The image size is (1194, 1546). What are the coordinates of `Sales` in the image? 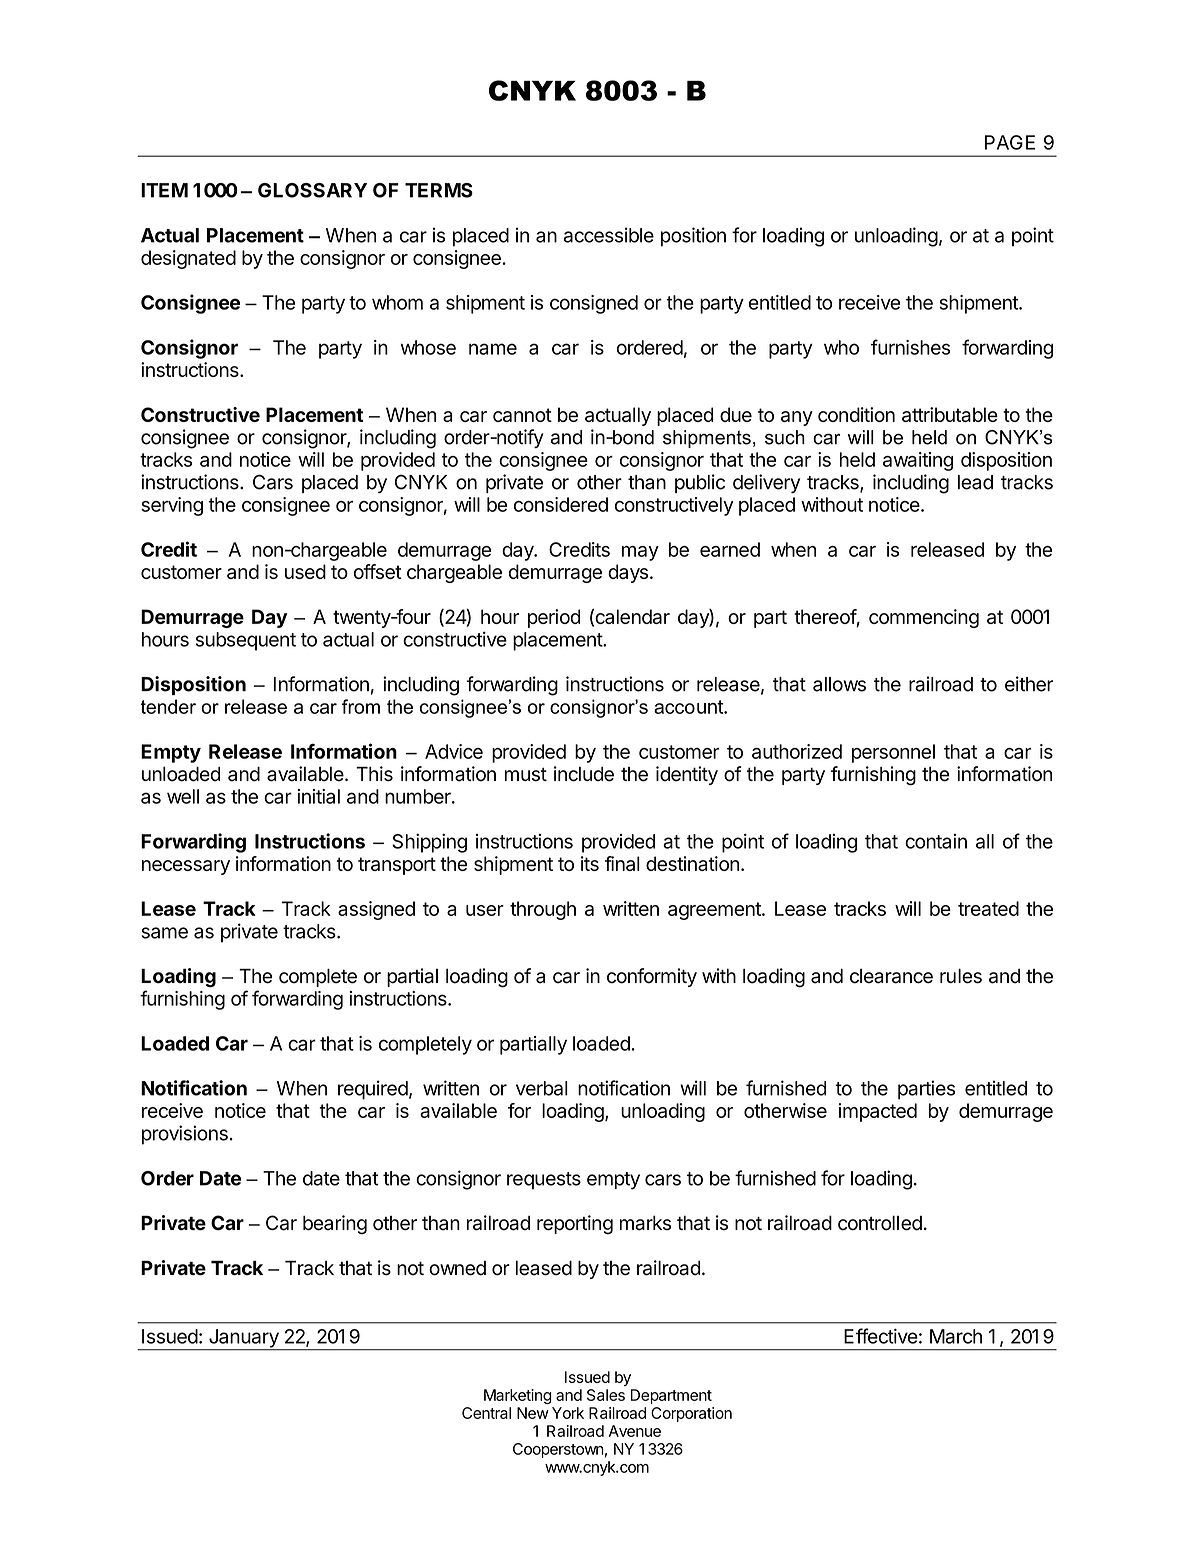 It's located at (606, 1395).
